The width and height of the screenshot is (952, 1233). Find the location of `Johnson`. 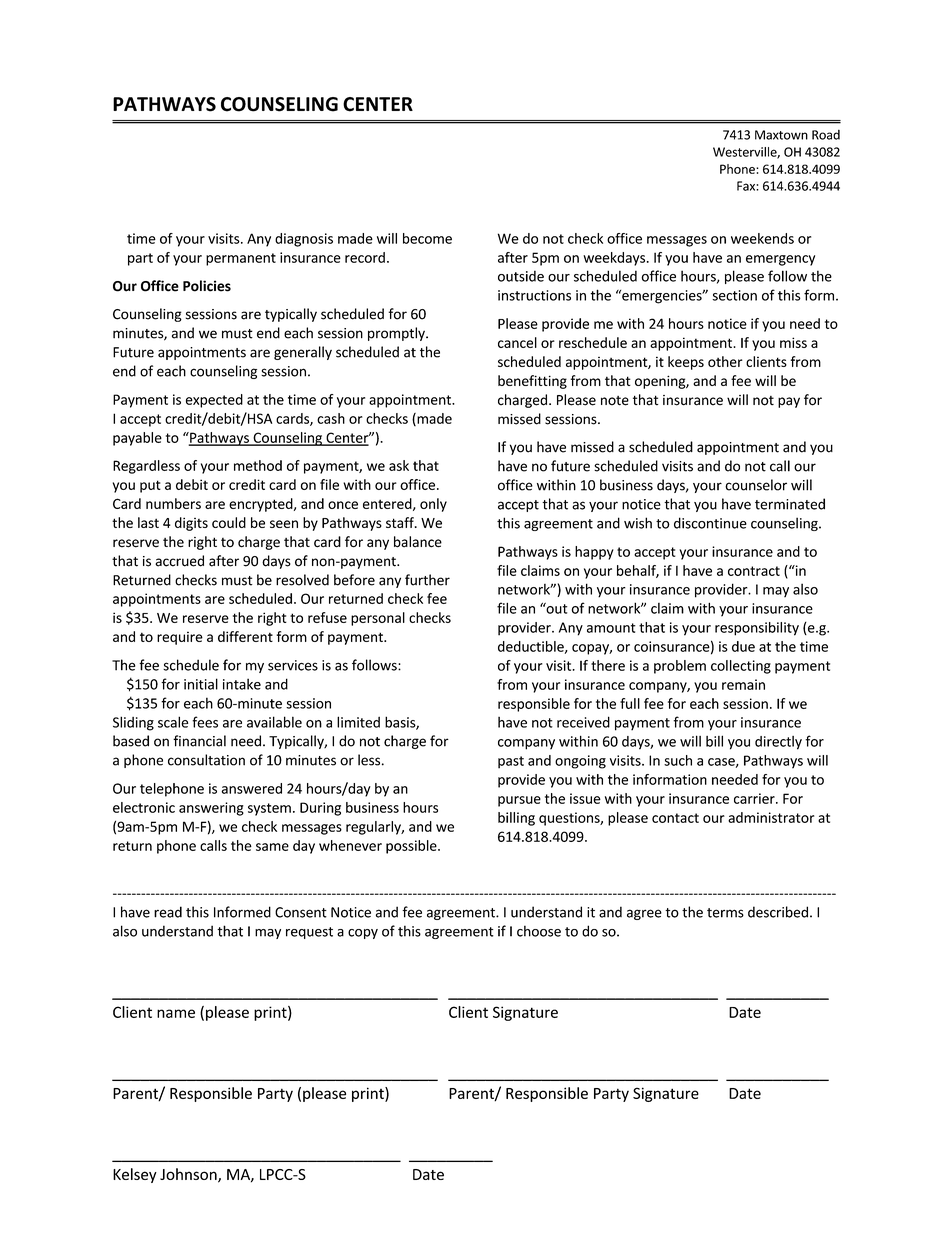

Johnson is located at coordinates (189, 1175).
